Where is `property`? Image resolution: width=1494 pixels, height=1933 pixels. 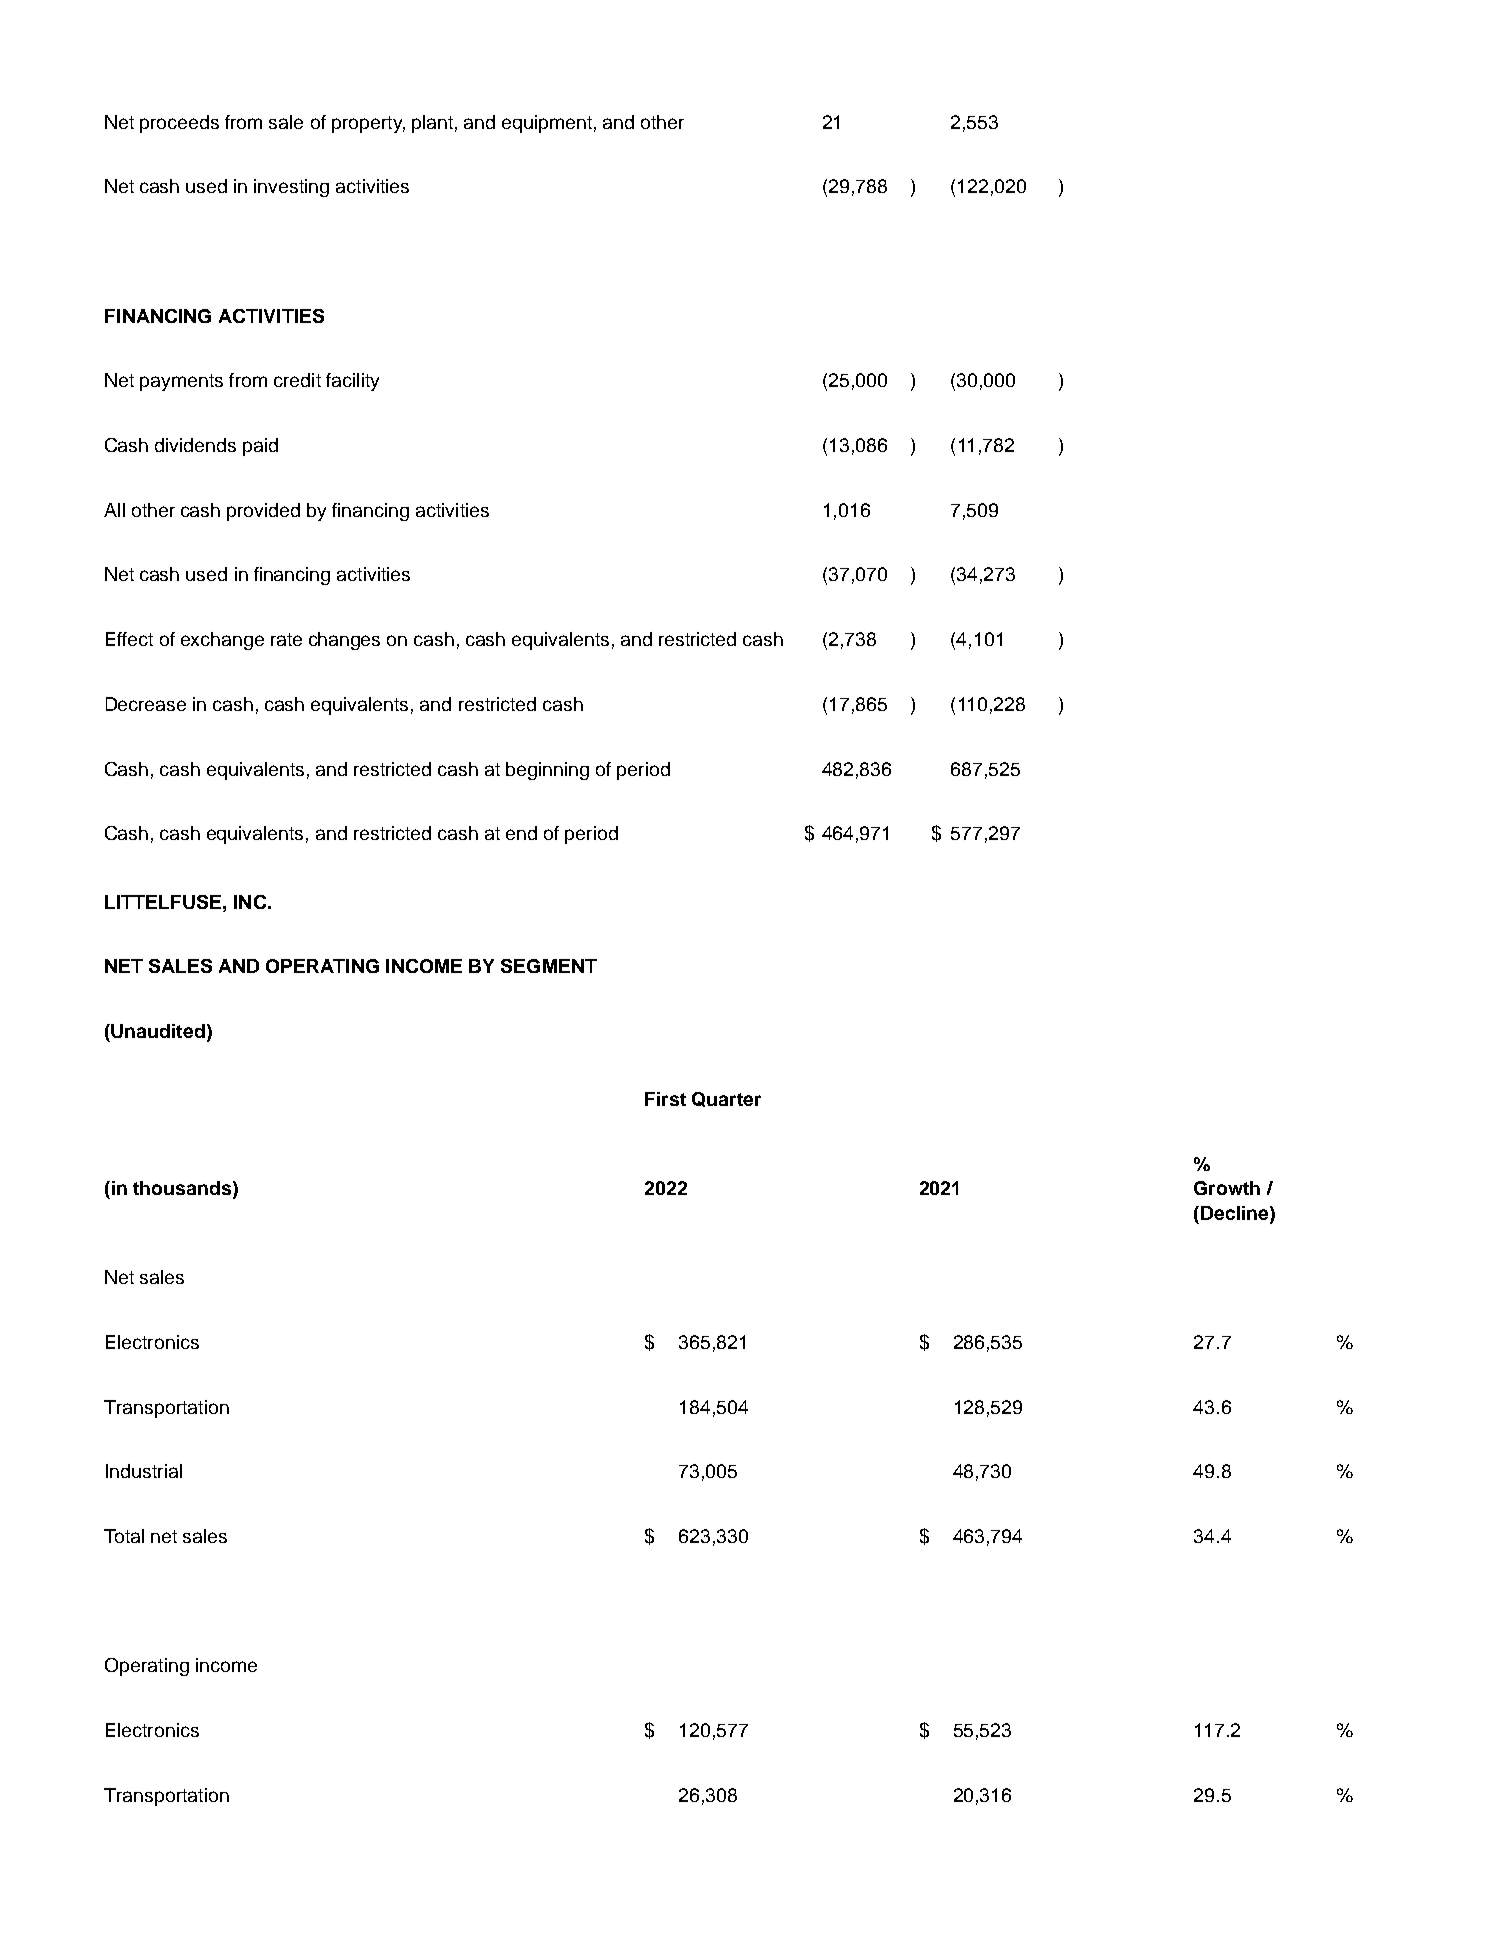 property is located at coordinates (368, 124).
